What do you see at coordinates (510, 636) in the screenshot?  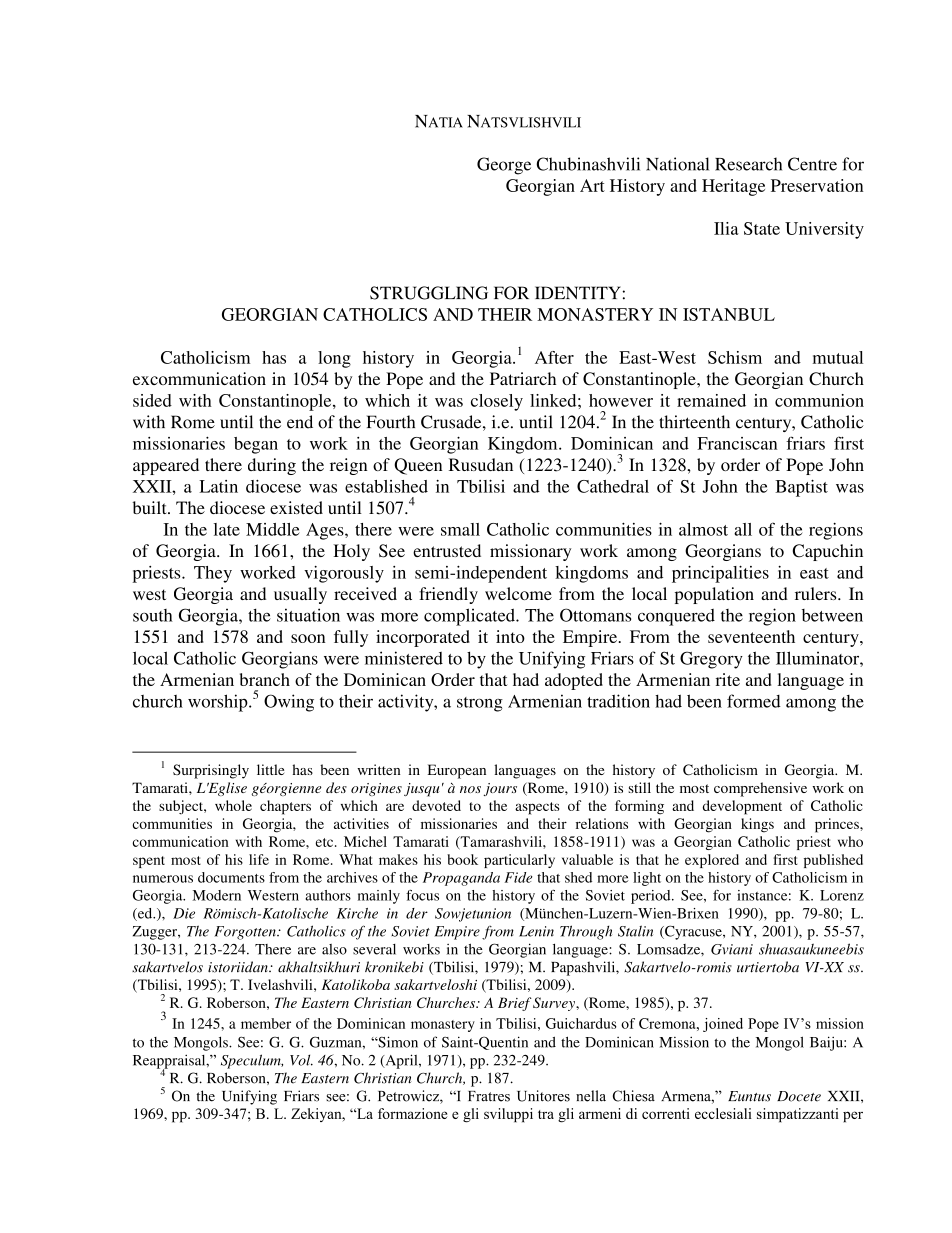 I see `into` at bounding box center [510, 636].
